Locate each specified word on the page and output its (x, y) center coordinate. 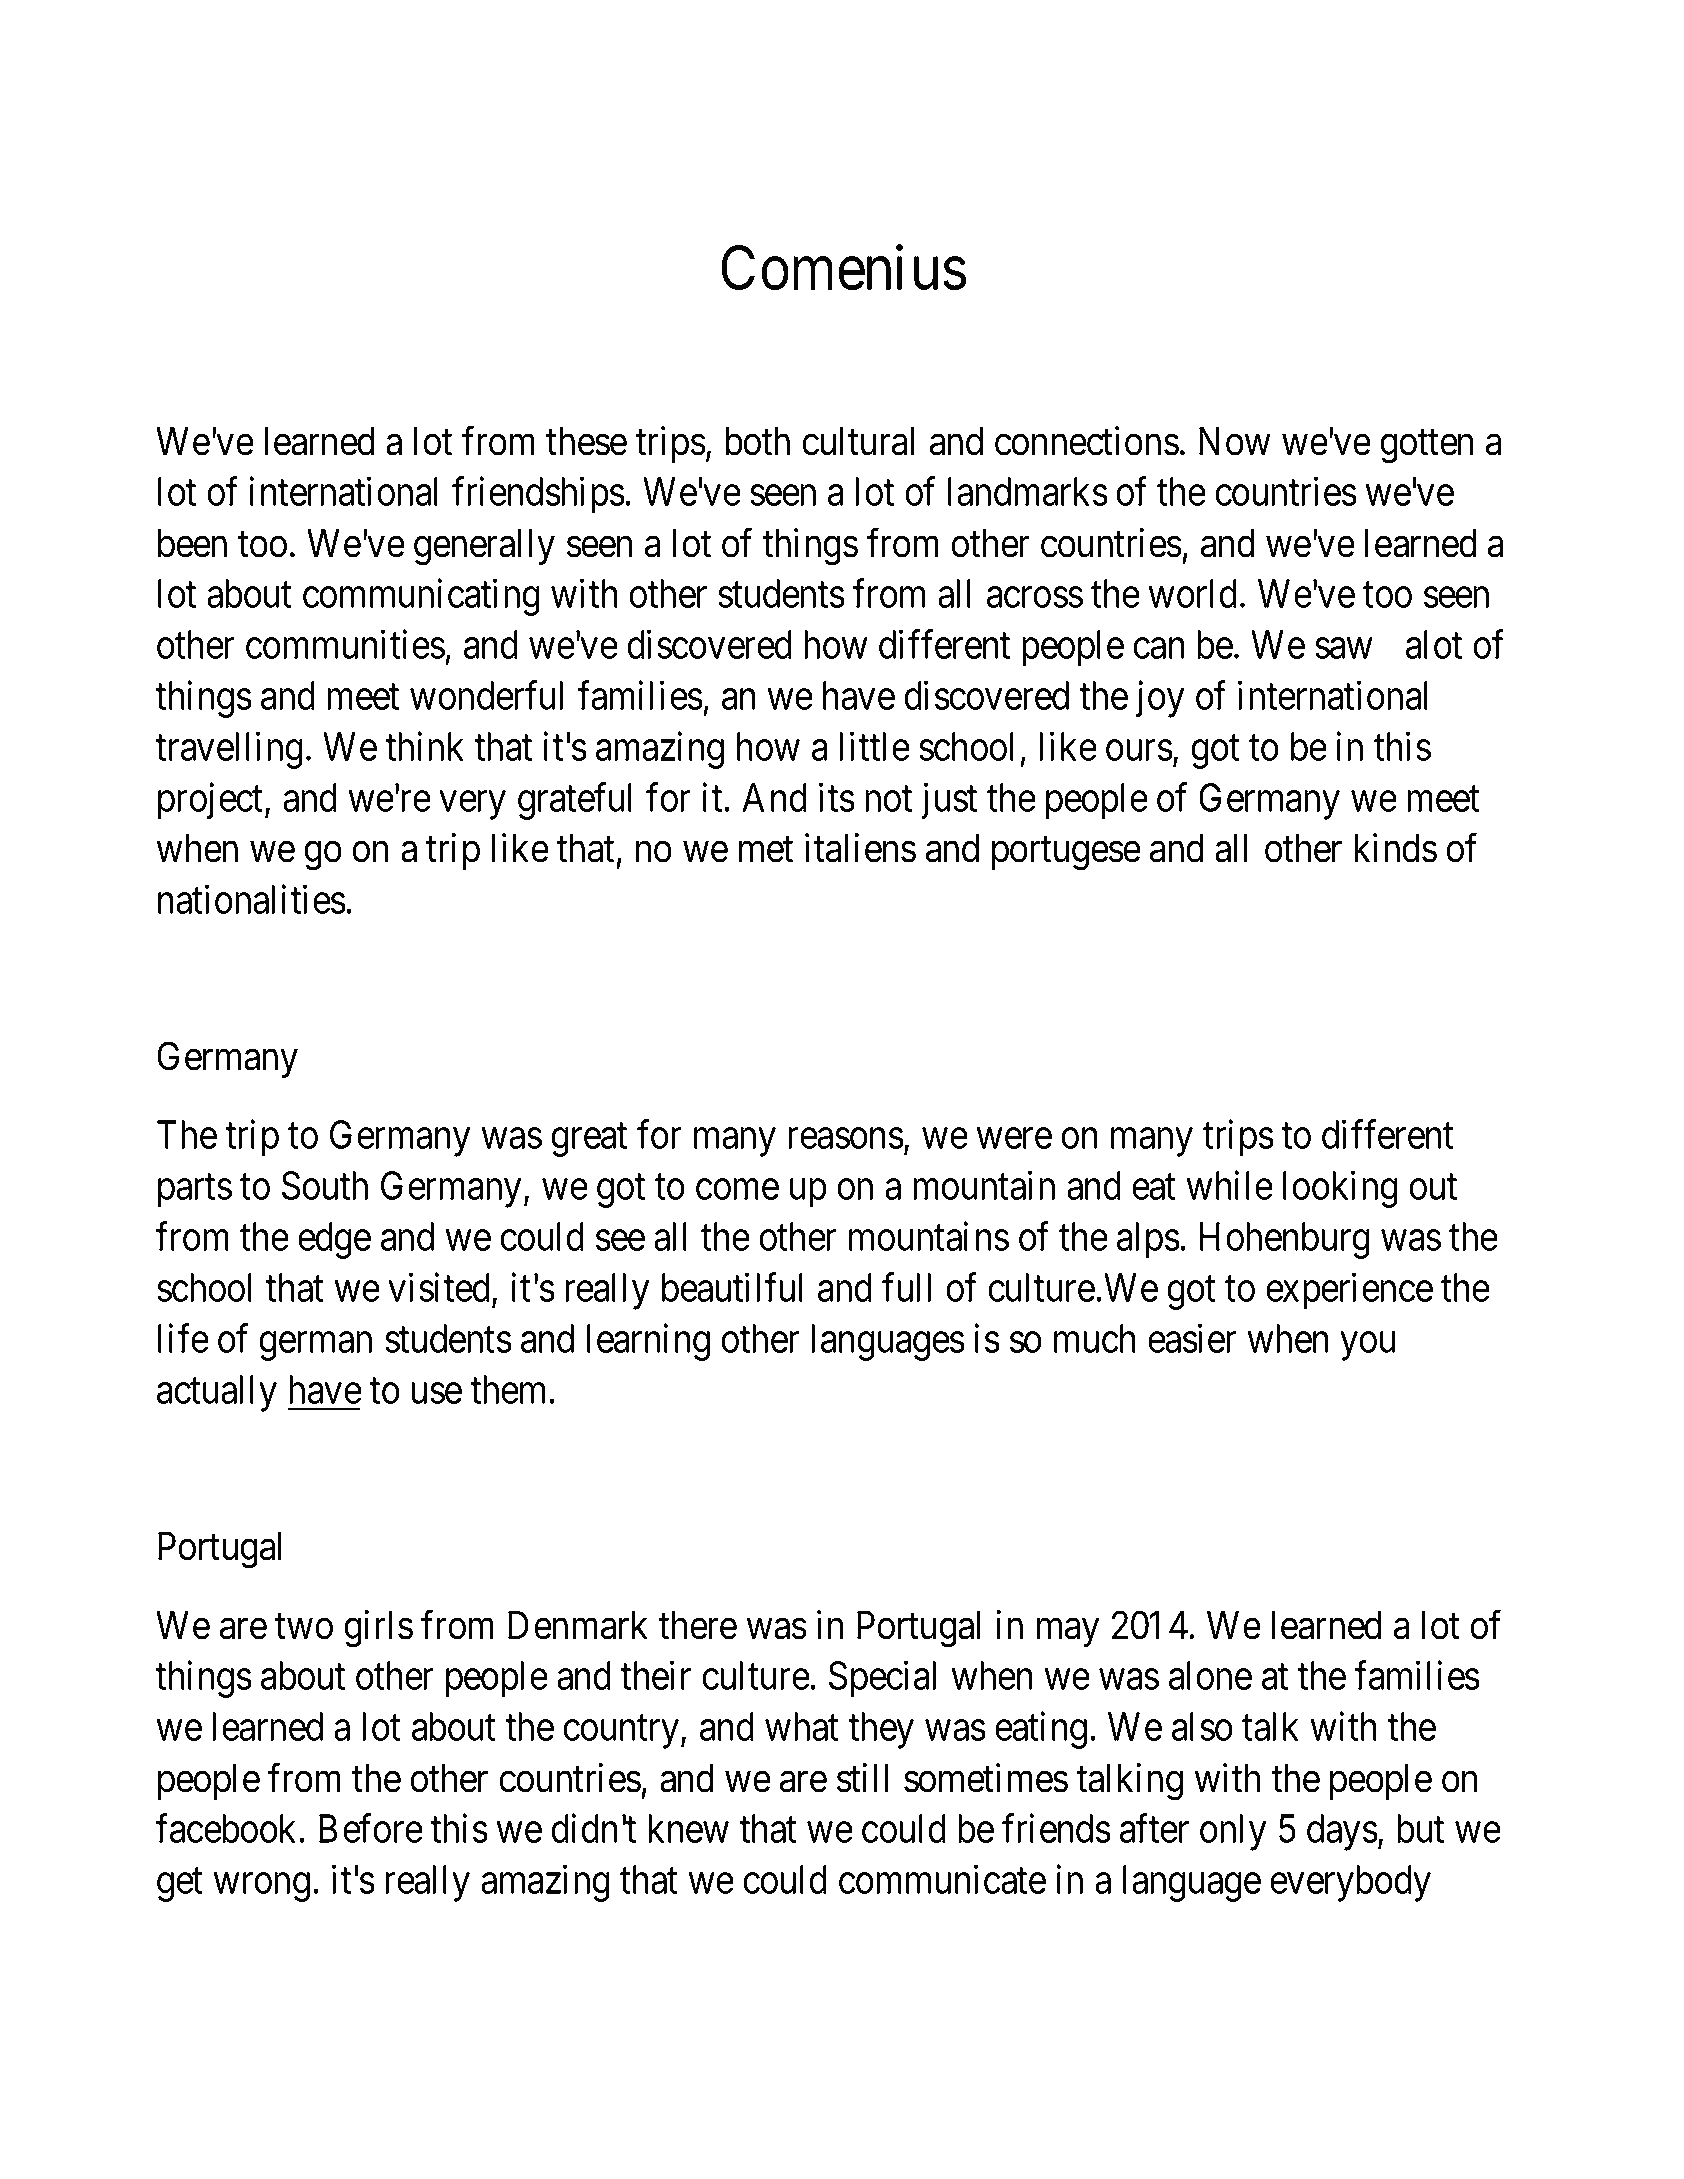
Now (1235, 441)
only (1233, 1832)
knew (688, 1828)
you (1368, 1347)
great (589, 1140)
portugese (1066, 854)
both (757, 441)
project (210, 801)
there (697, 1625)
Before (371, 1828)
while (1230, 1185)
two (304, 1627)
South (325, 1185)
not (888, 799)
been (192, 543)
